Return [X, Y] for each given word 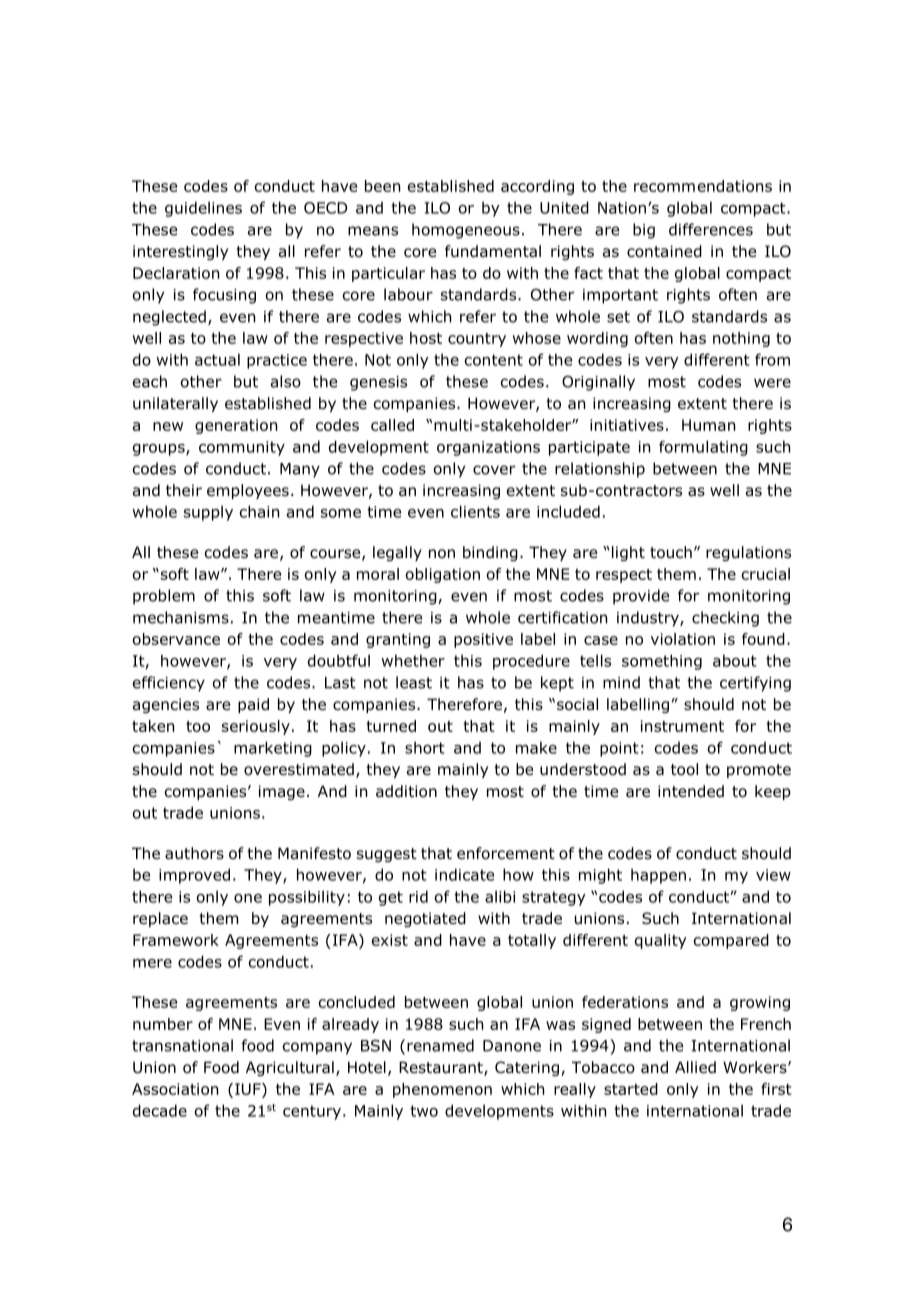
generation [236, 426]
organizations [488, 448]
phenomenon [442, 1090]
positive [483, 640]
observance [176, 639]
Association [175, 1089]
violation [683, 639]
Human [708, 425]
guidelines [203, 209]
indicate [464, 874]
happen [658, 876]
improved [194, 876]
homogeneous [466, 231]
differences [711, 229]
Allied [695, 1067]
